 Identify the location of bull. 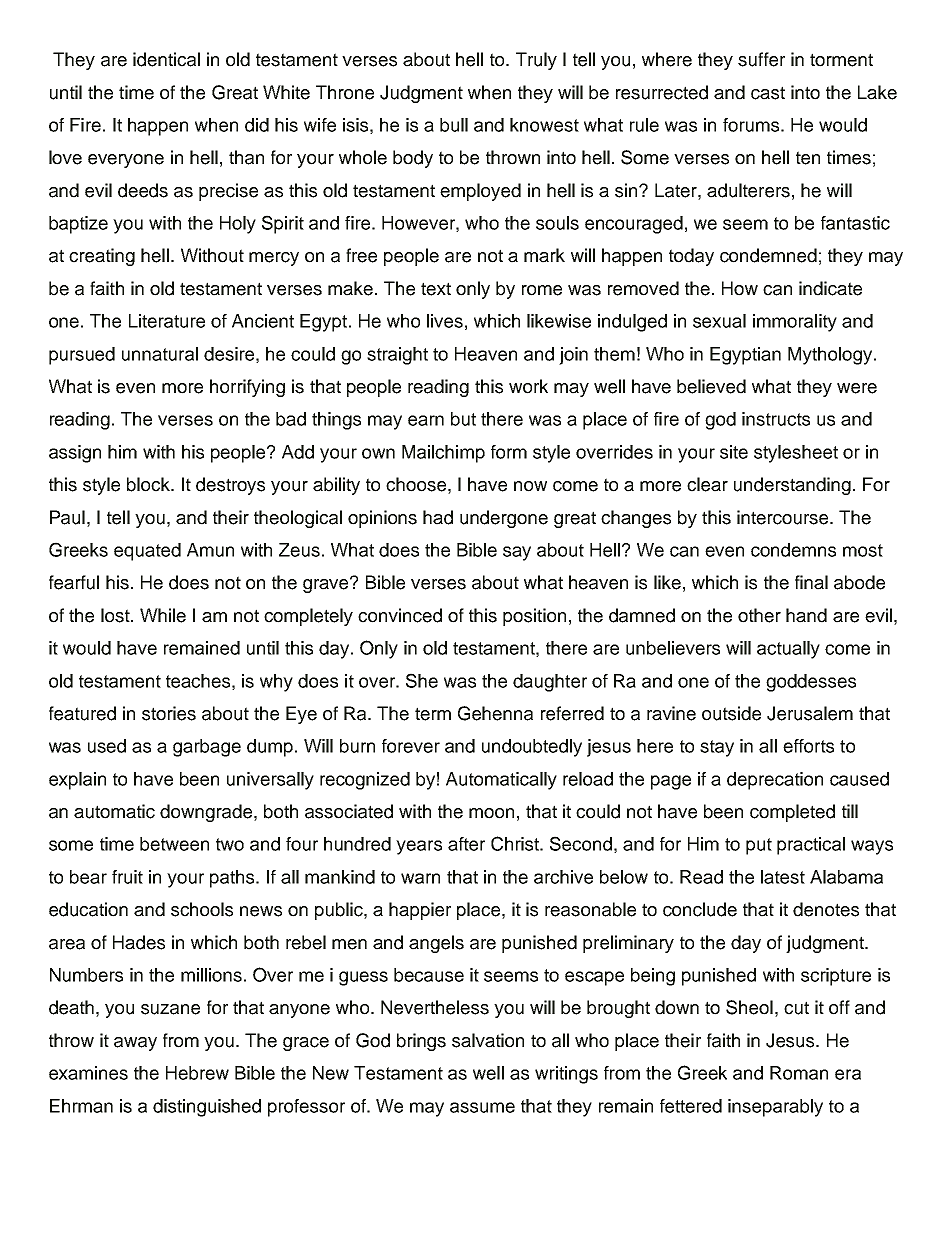
(454, 125).
